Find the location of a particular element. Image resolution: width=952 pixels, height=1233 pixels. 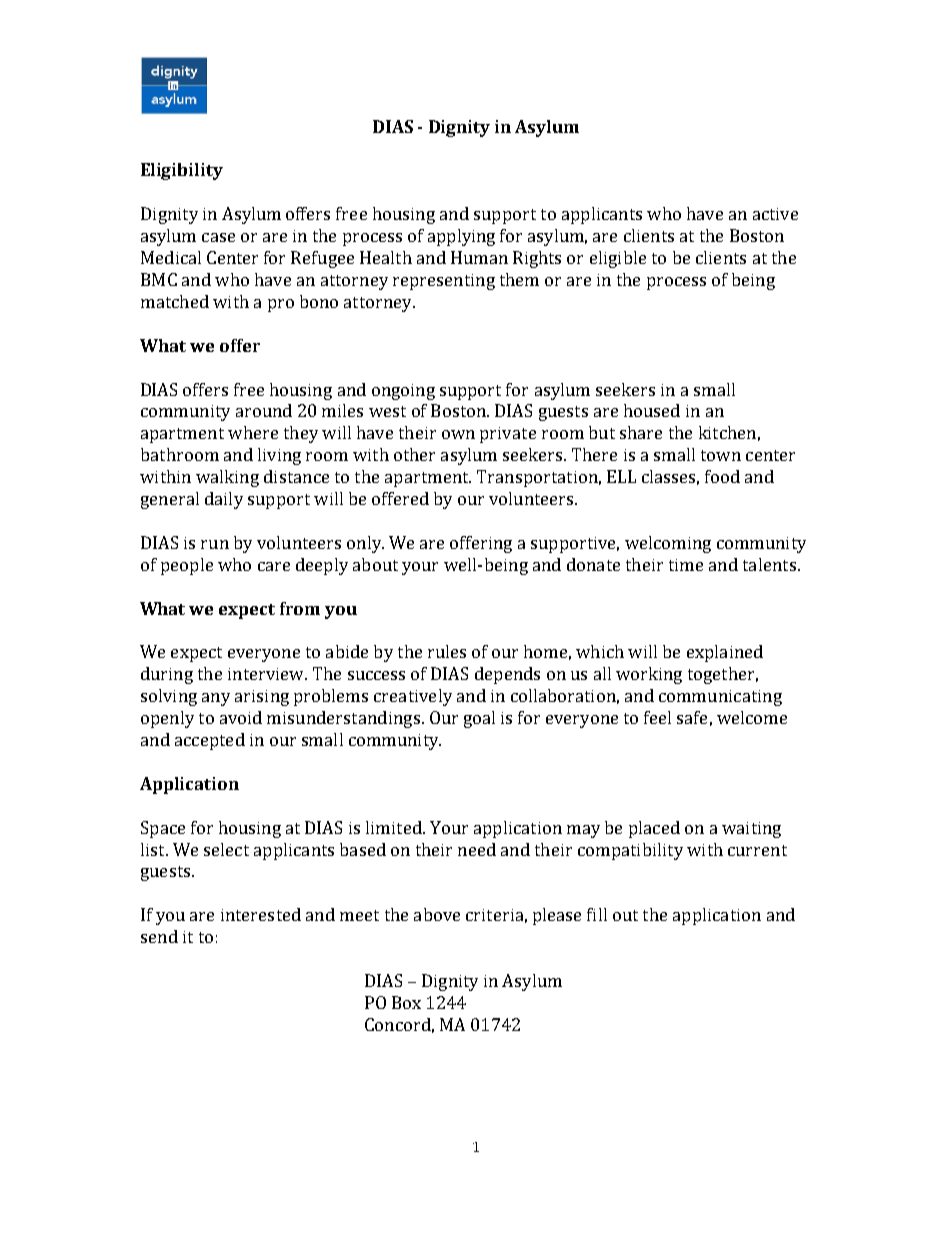

time is located at coordinates (686, 565).
